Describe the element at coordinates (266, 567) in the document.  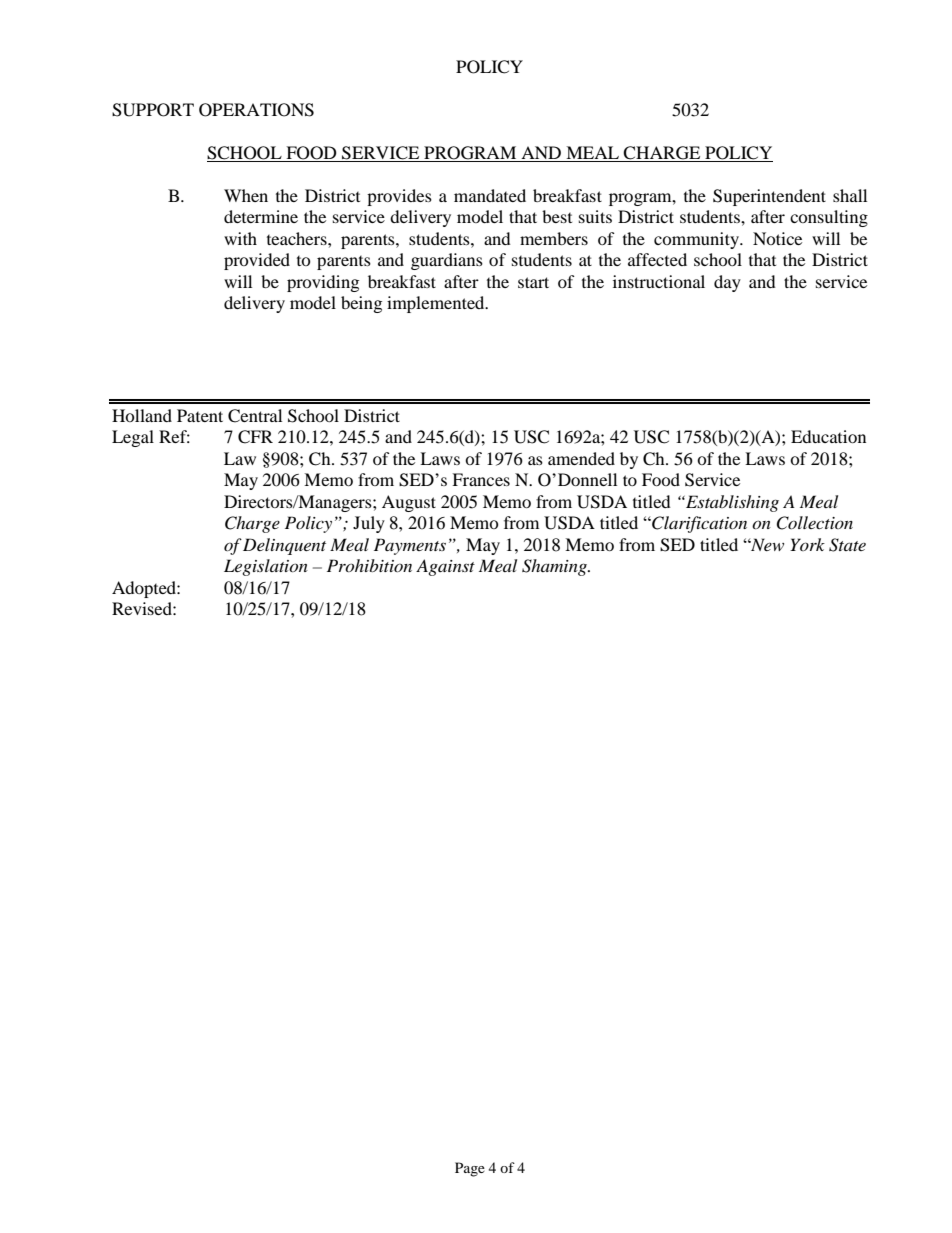
I see `Legislation` at that location.
